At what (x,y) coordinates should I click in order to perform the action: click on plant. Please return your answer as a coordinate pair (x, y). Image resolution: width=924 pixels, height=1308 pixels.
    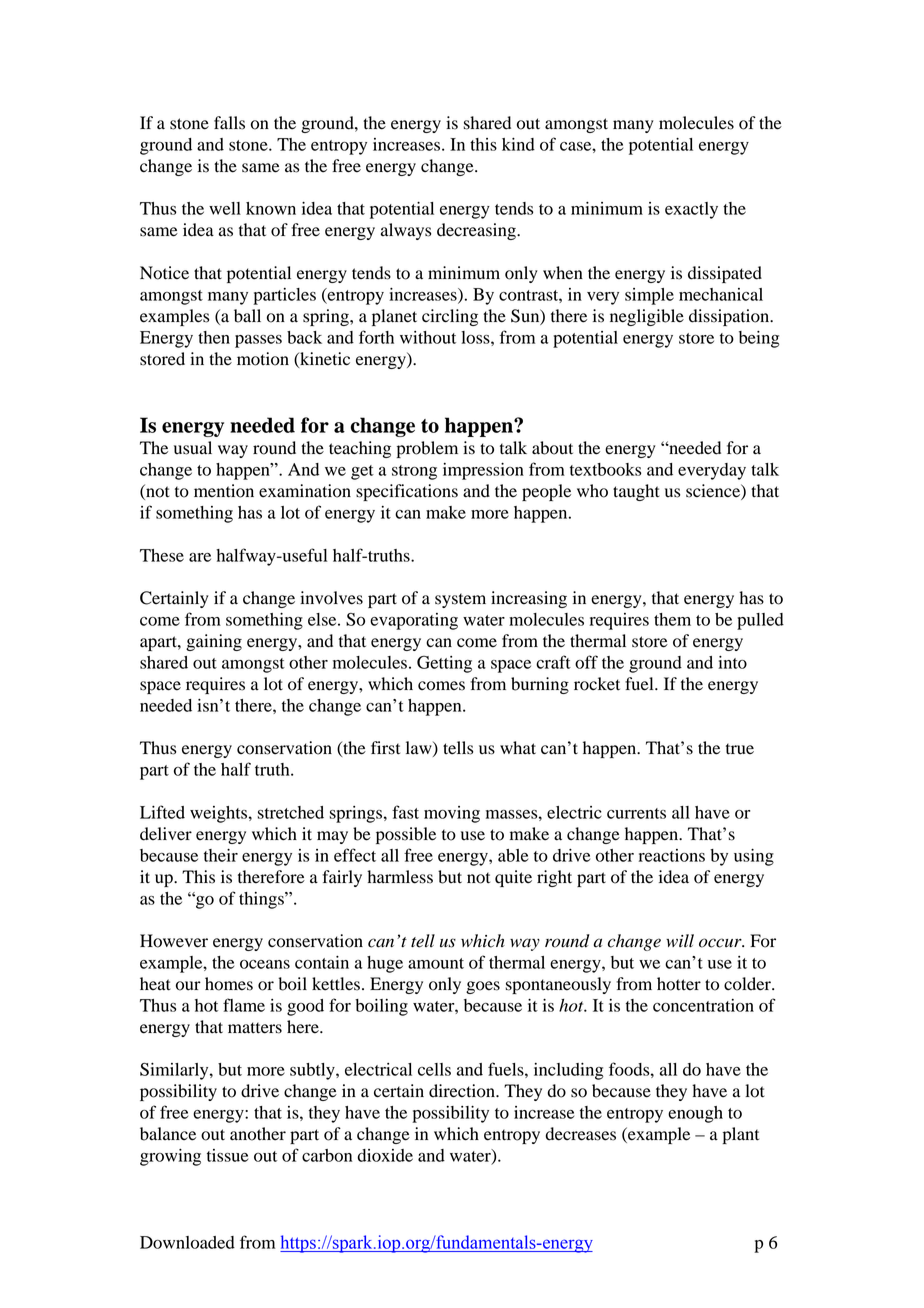
    Looking at the image, I should click on (741, 1135).
